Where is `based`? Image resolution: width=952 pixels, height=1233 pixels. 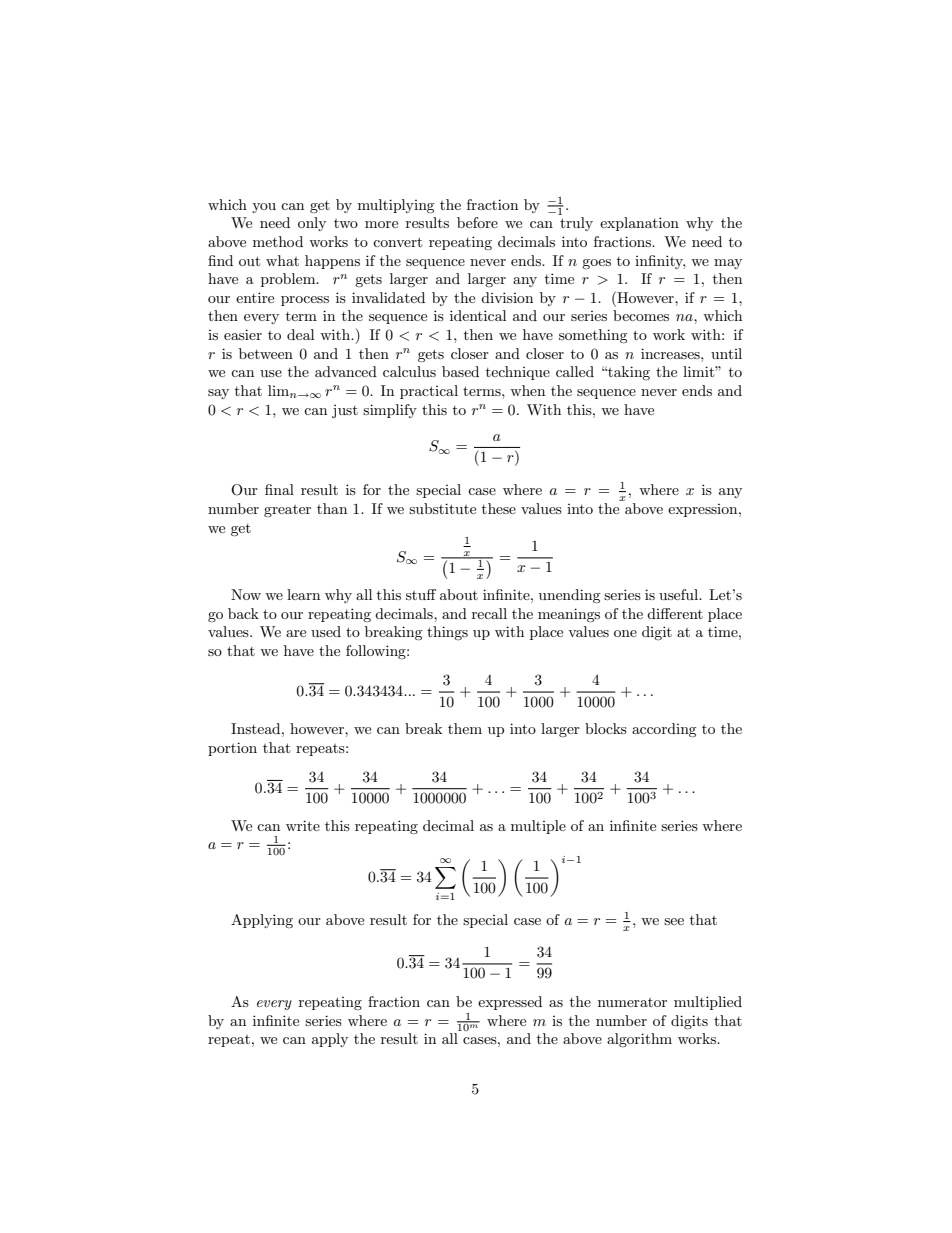
based is located at coordinates (460, 371).
